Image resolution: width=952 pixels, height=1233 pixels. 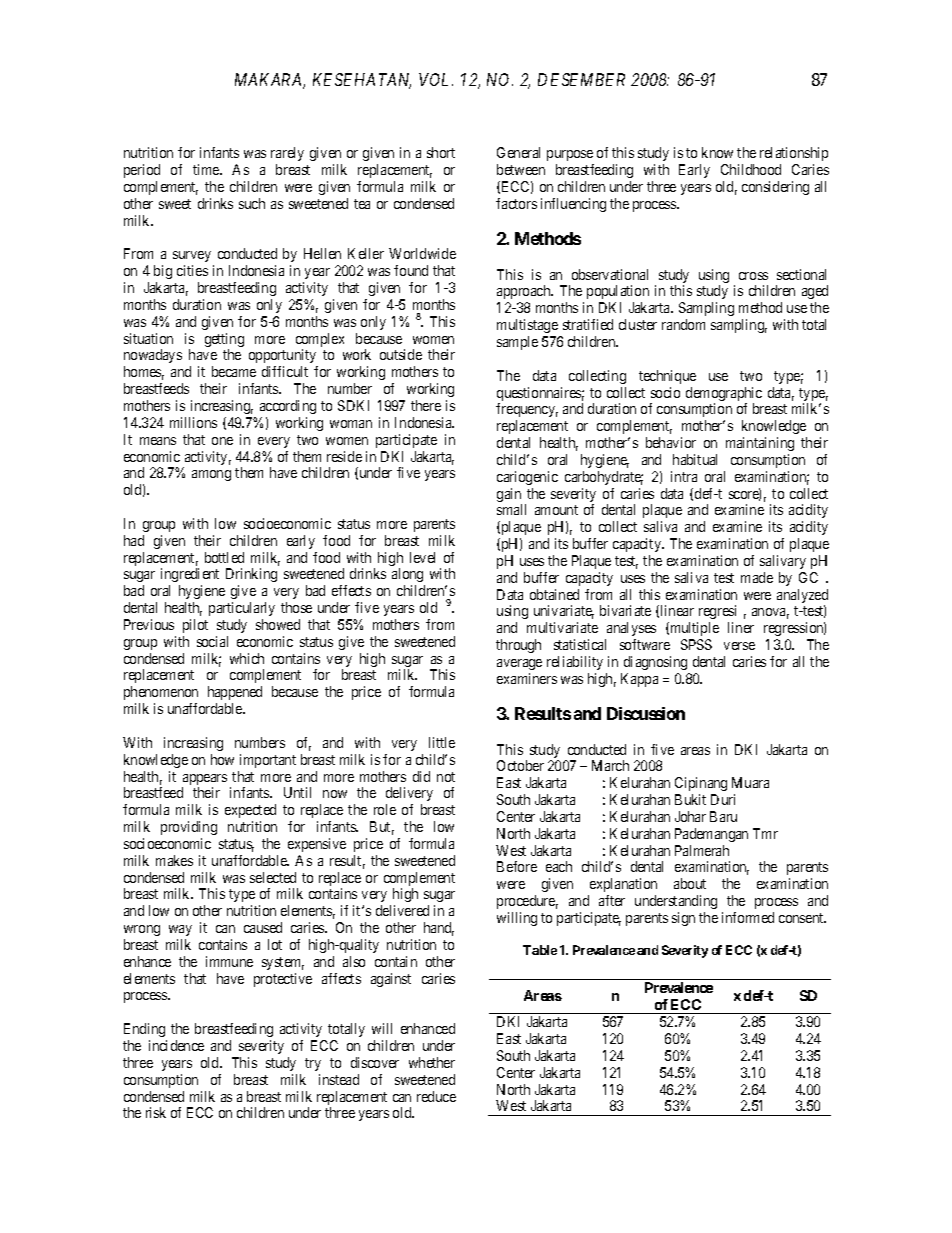 What do you see at coordinates (521, 169) in the screenshot?
I see `between` at bounding box center [521, 169].
